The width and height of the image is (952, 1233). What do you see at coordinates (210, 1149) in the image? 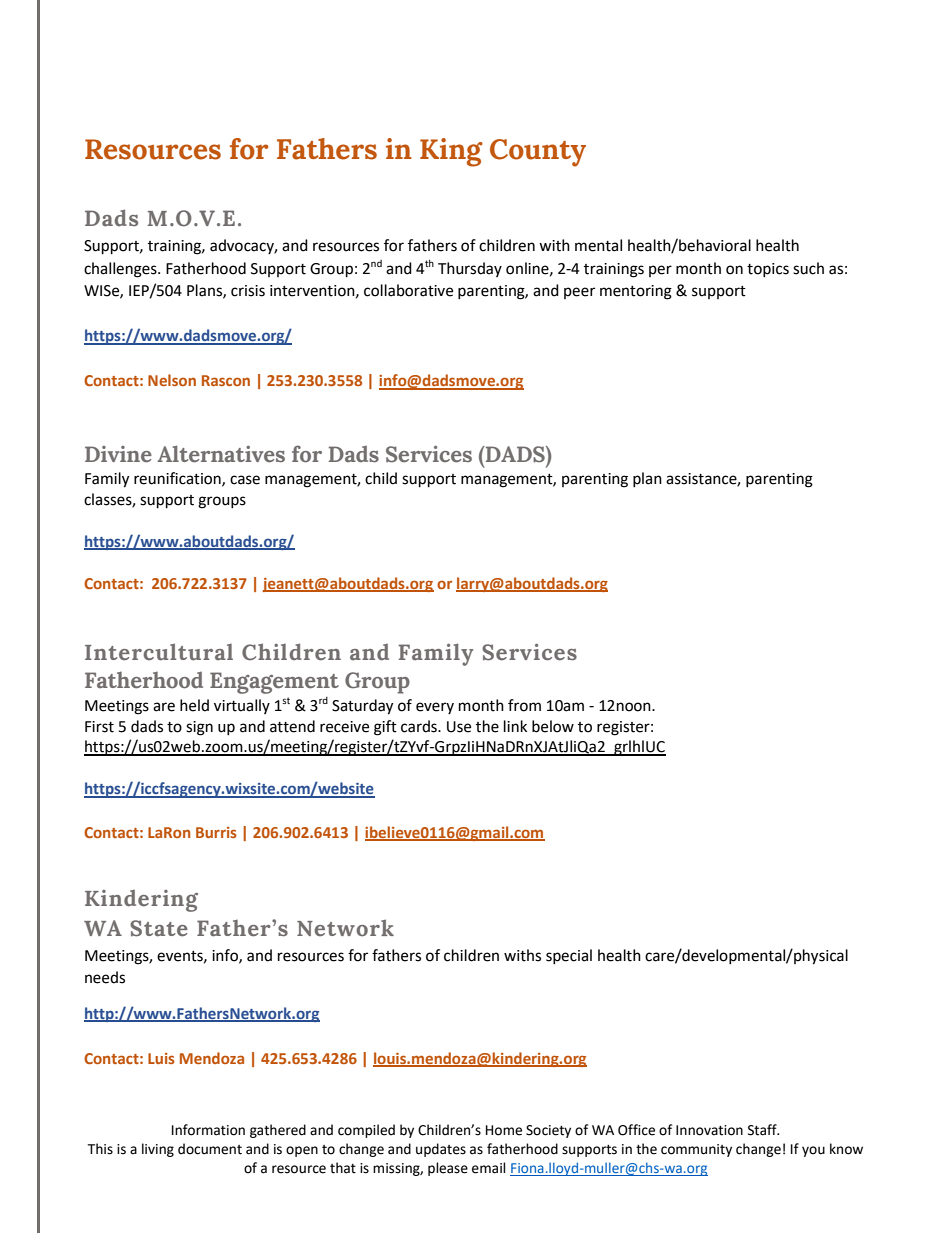
I see `document` at bounding box center [210, 1149].
